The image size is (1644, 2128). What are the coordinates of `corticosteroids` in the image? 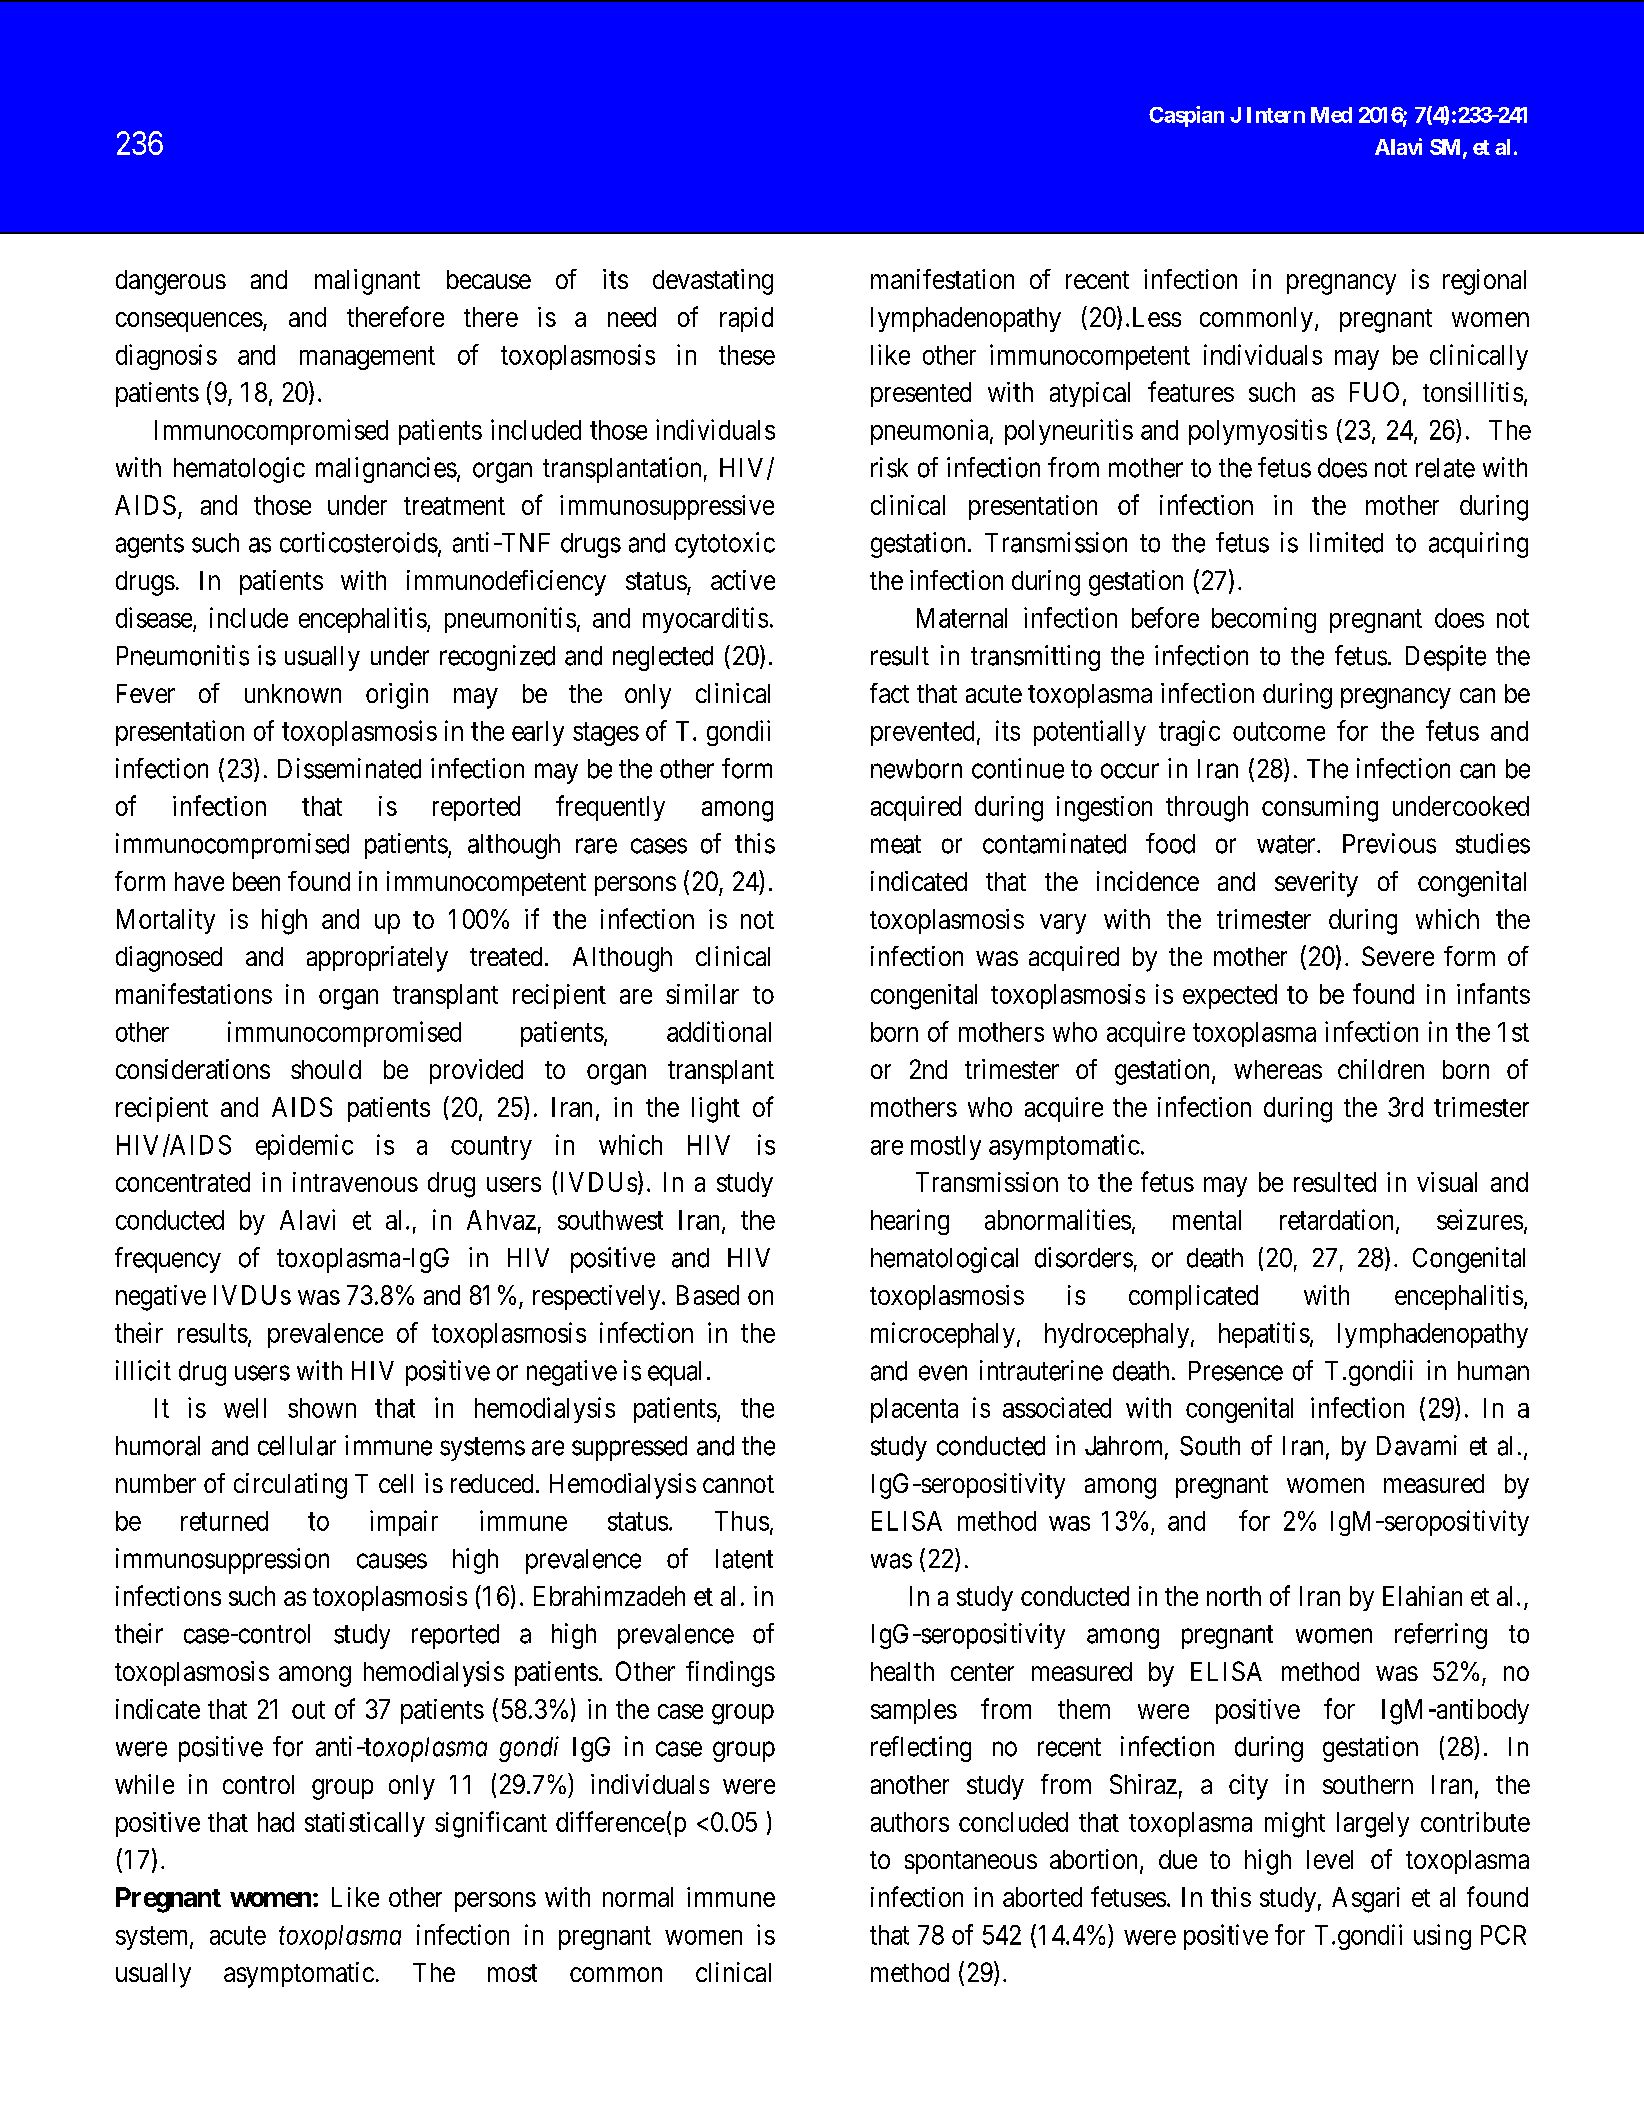 It's located at (359, 542).
